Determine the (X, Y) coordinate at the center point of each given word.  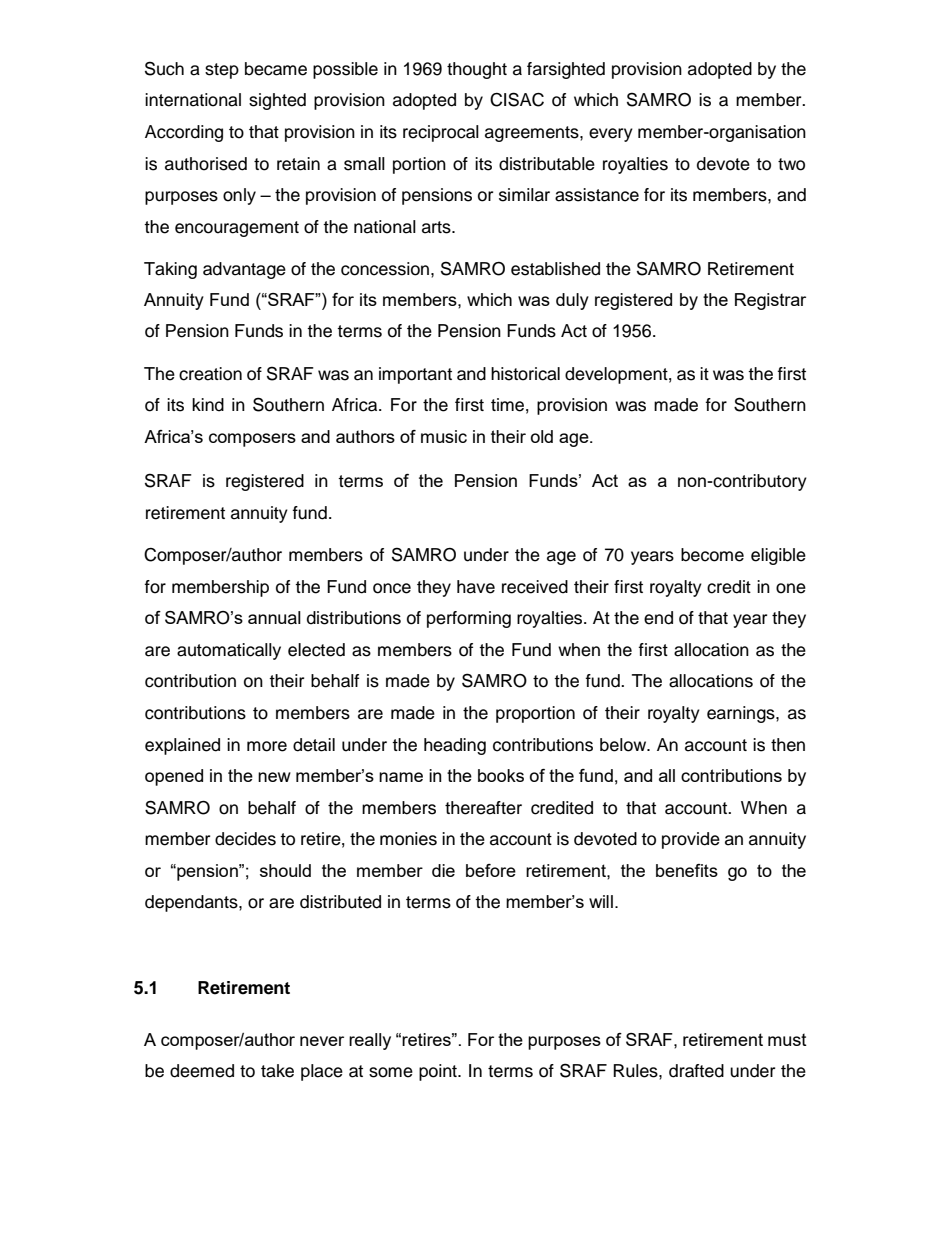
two (791, 164)
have (476, 587)
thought (477, 70)
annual (274, 618)
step (222, 71)
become (712, 555)
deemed (202, 1071)
